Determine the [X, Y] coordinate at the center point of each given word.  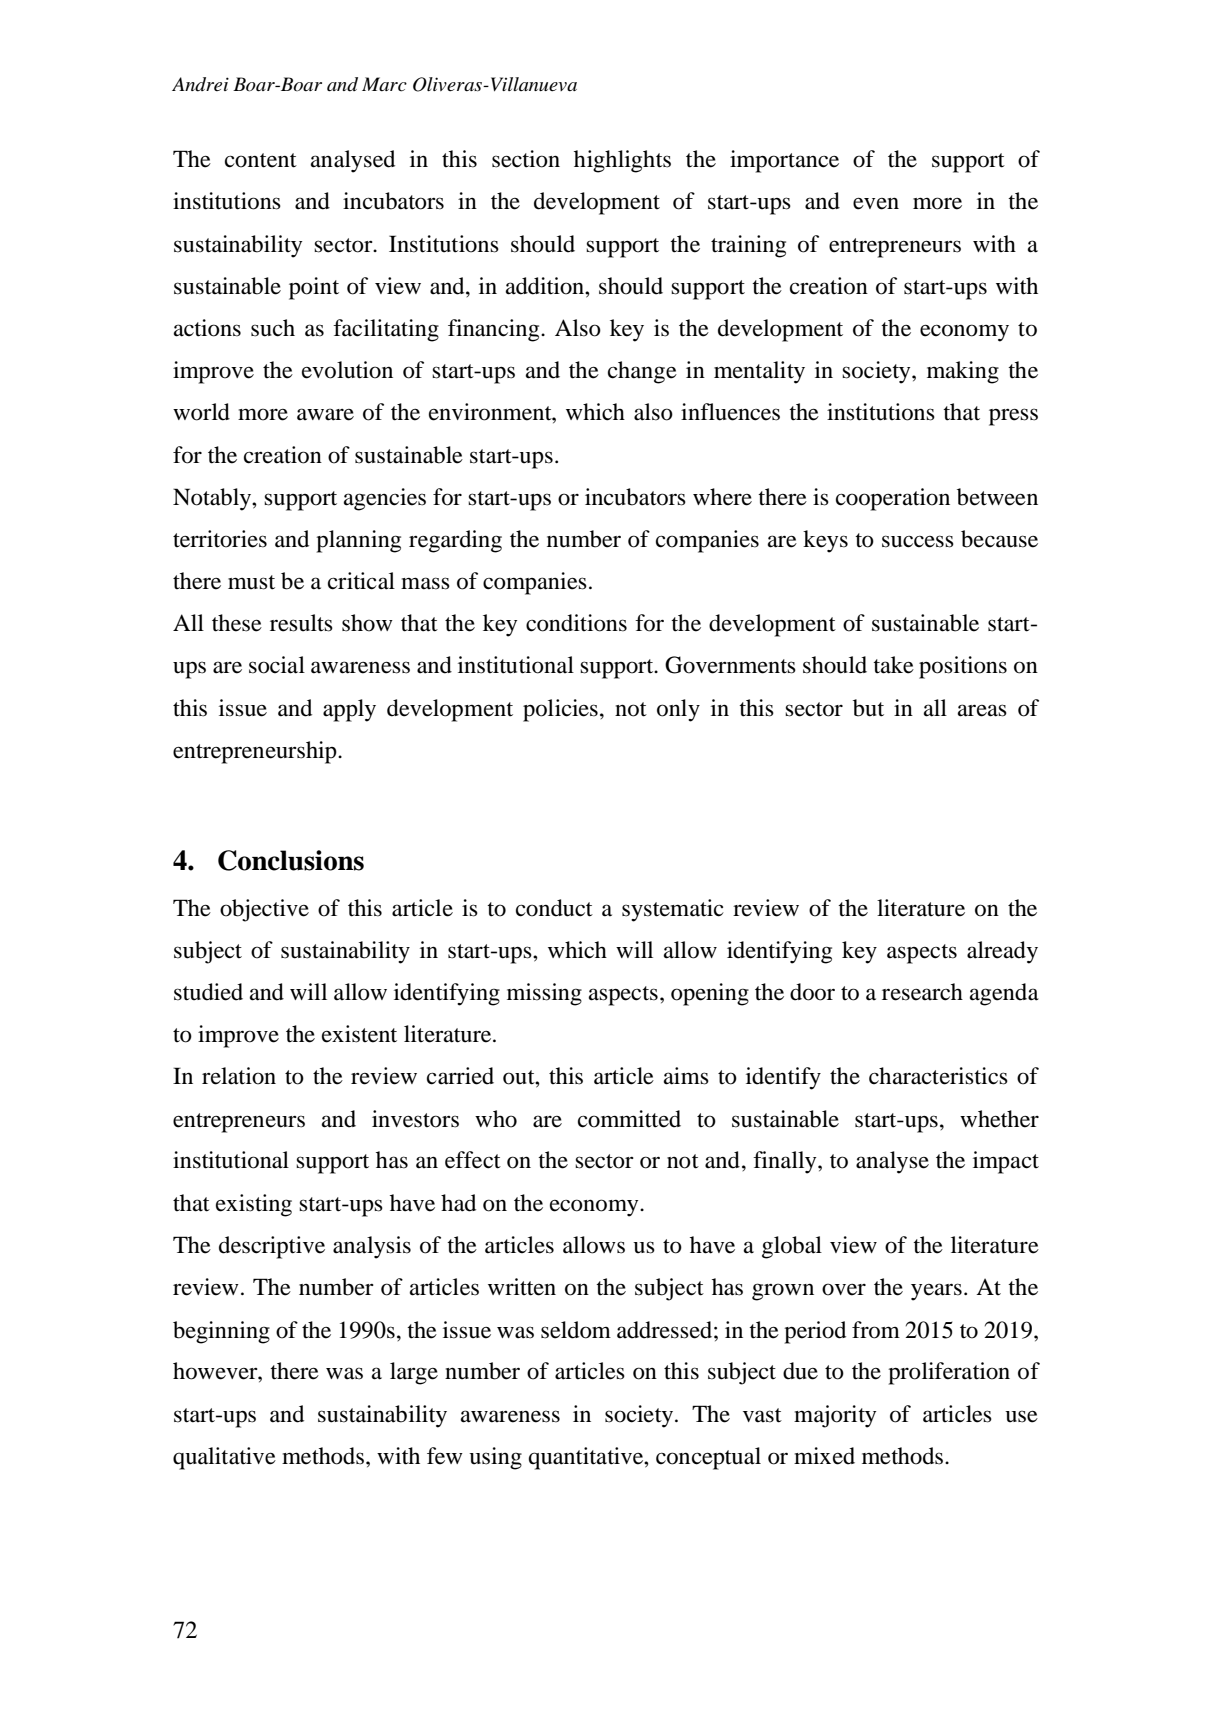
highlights [622, 161]
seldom [576, 1330]
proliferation [949, 1373]
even [876, 203]
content [261, 160]
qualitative [224, 1458]
